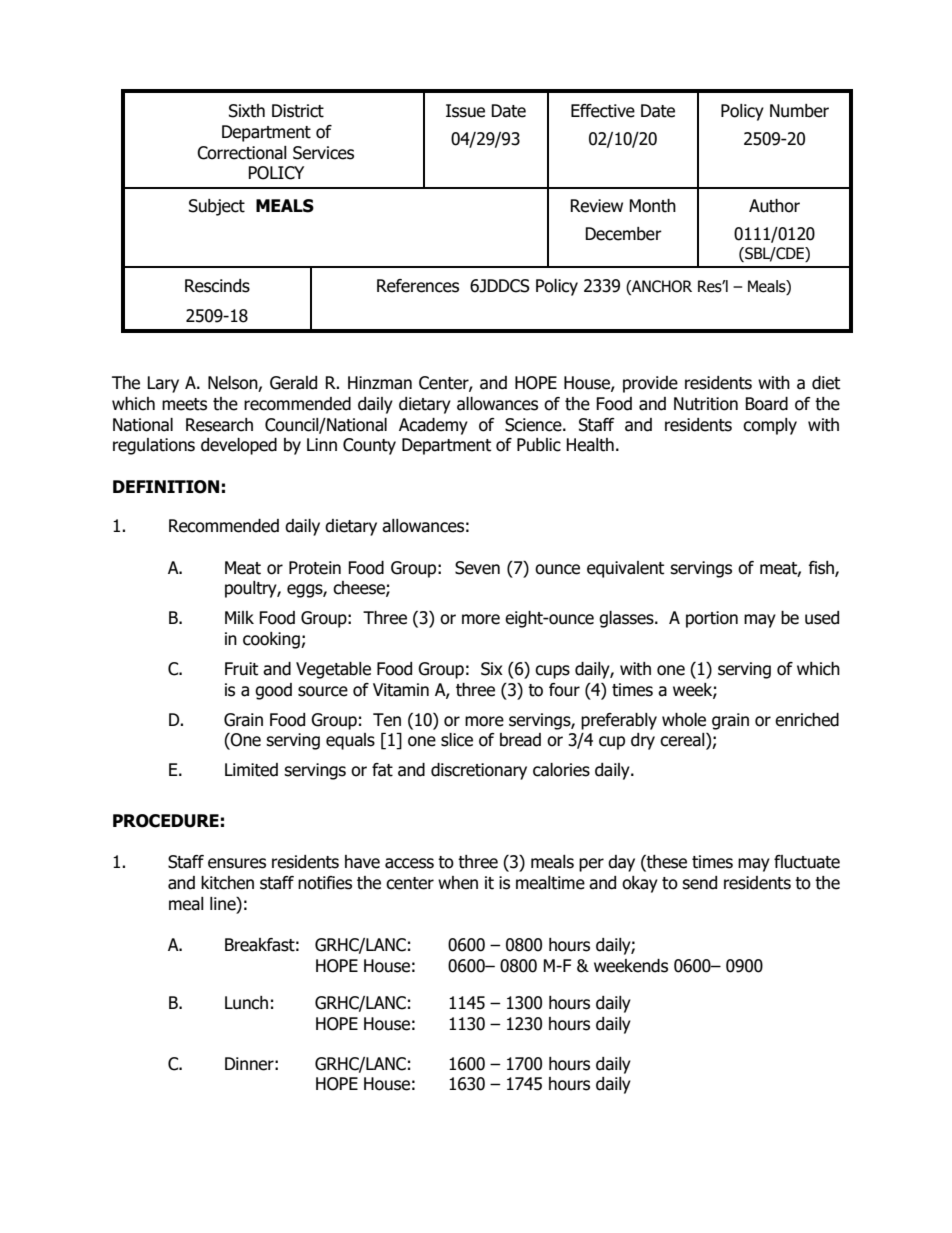 This document has width=952, height=1233. I want to click on good, so click(273, 691).
